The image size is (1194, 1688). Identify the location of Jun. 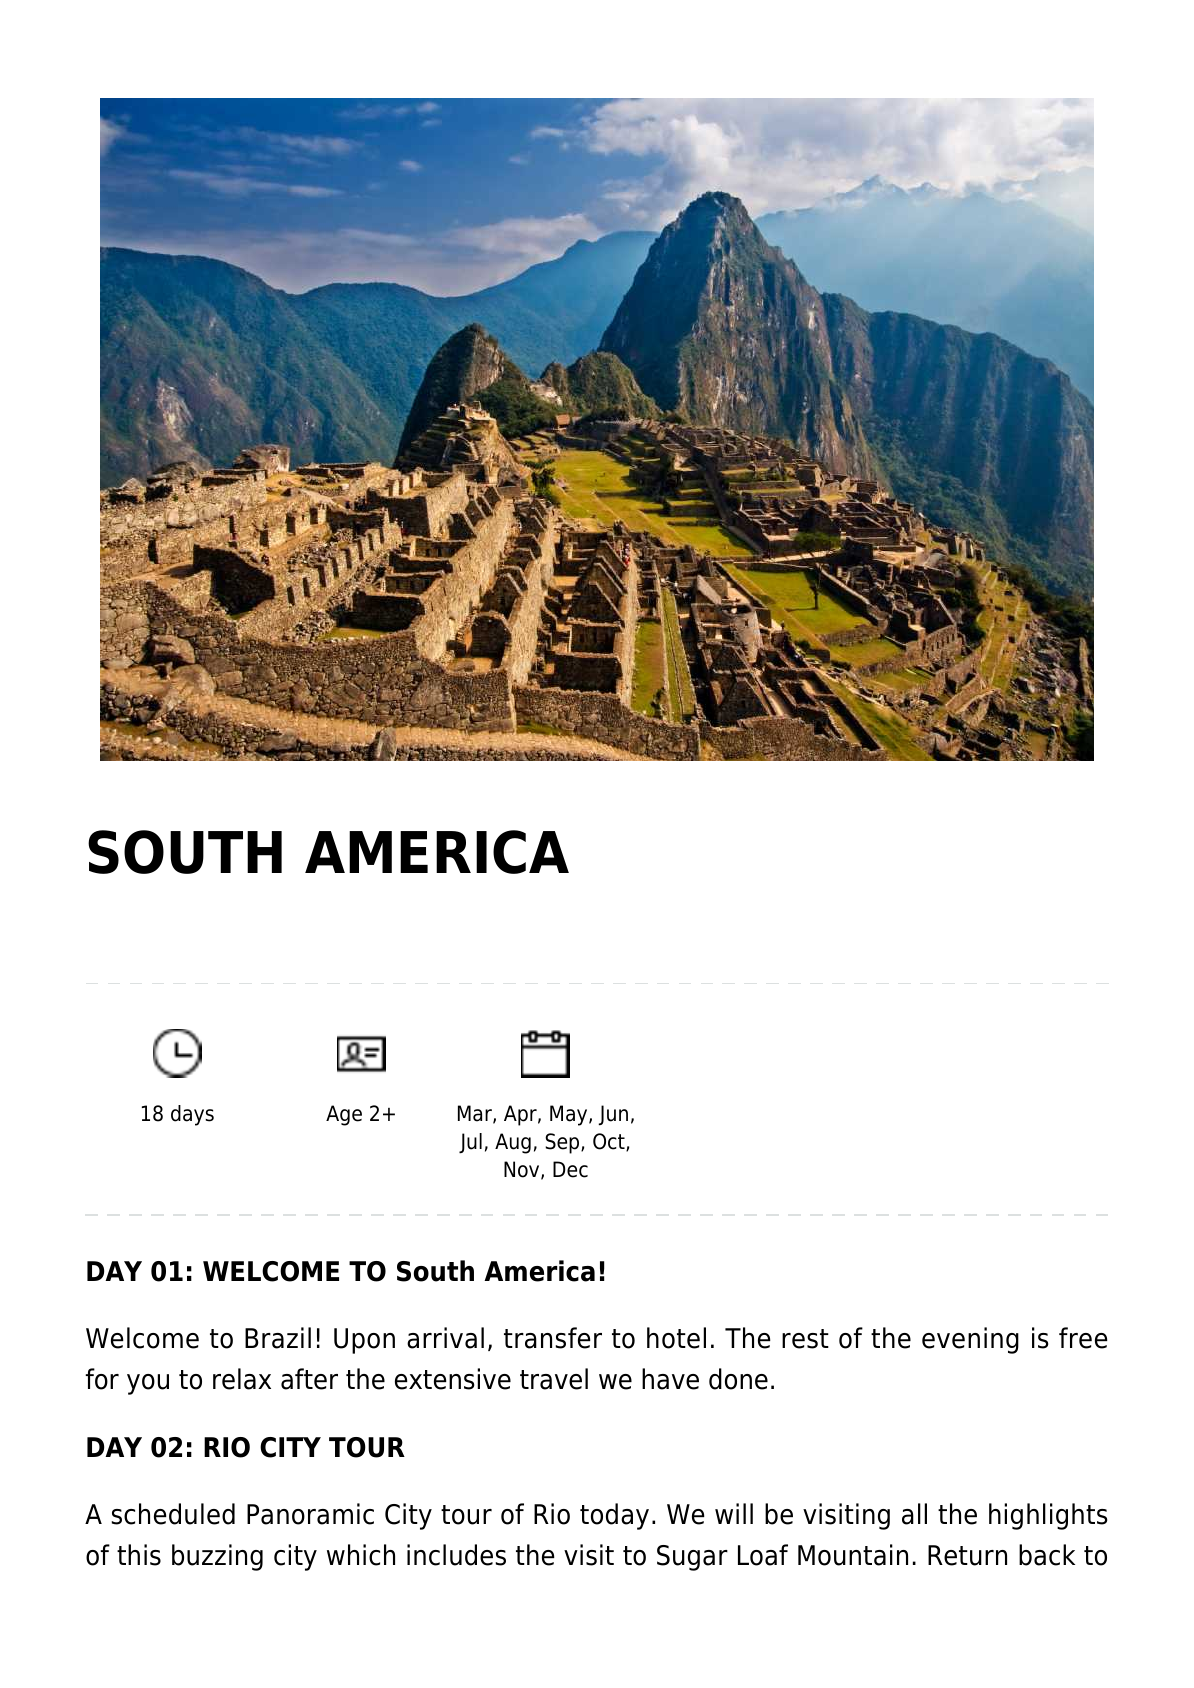
(613, 1115).
